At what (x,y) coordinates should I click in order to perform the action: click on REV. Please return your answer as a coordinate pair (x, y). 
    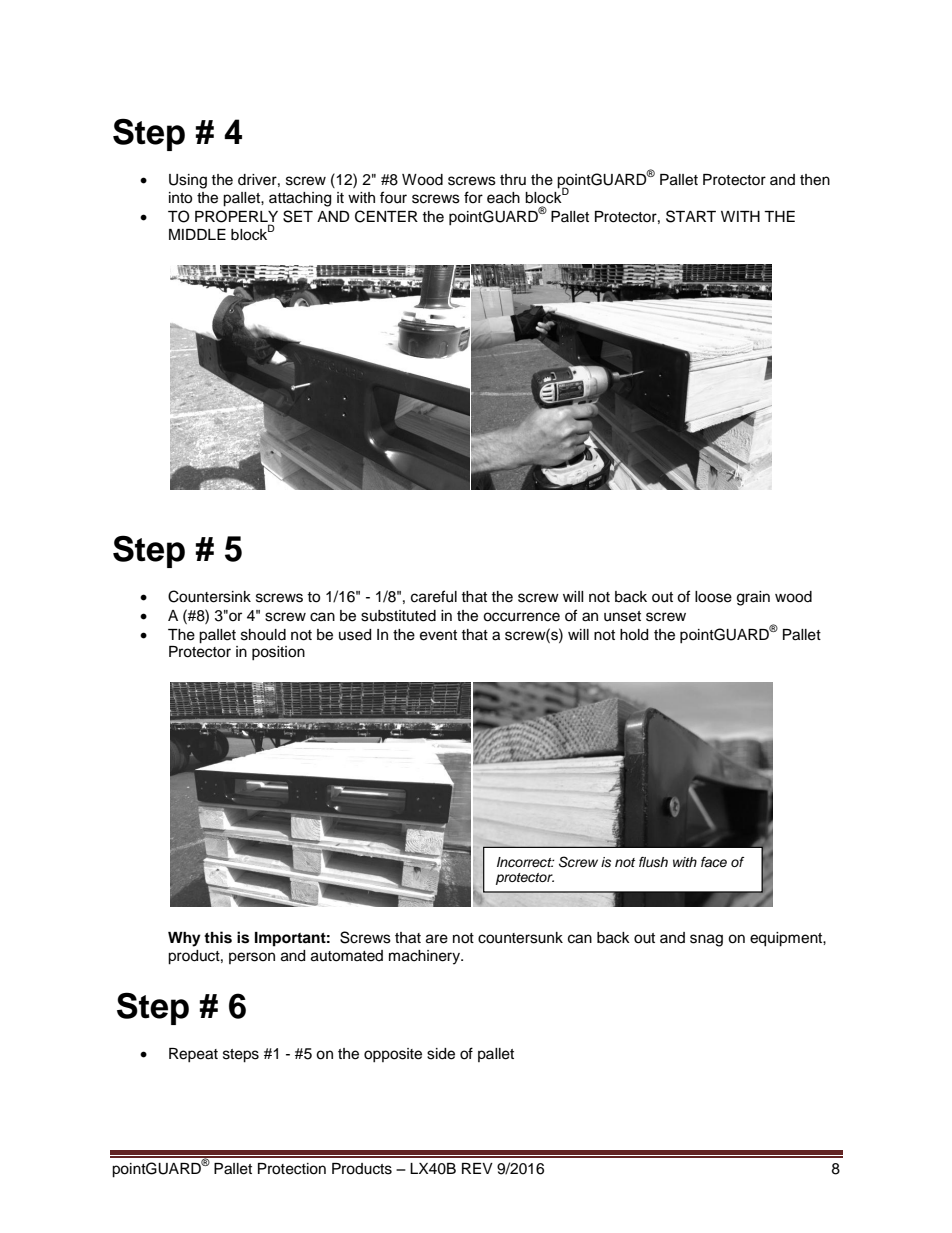
    Looking at the image, I should click on (477, 1168).
